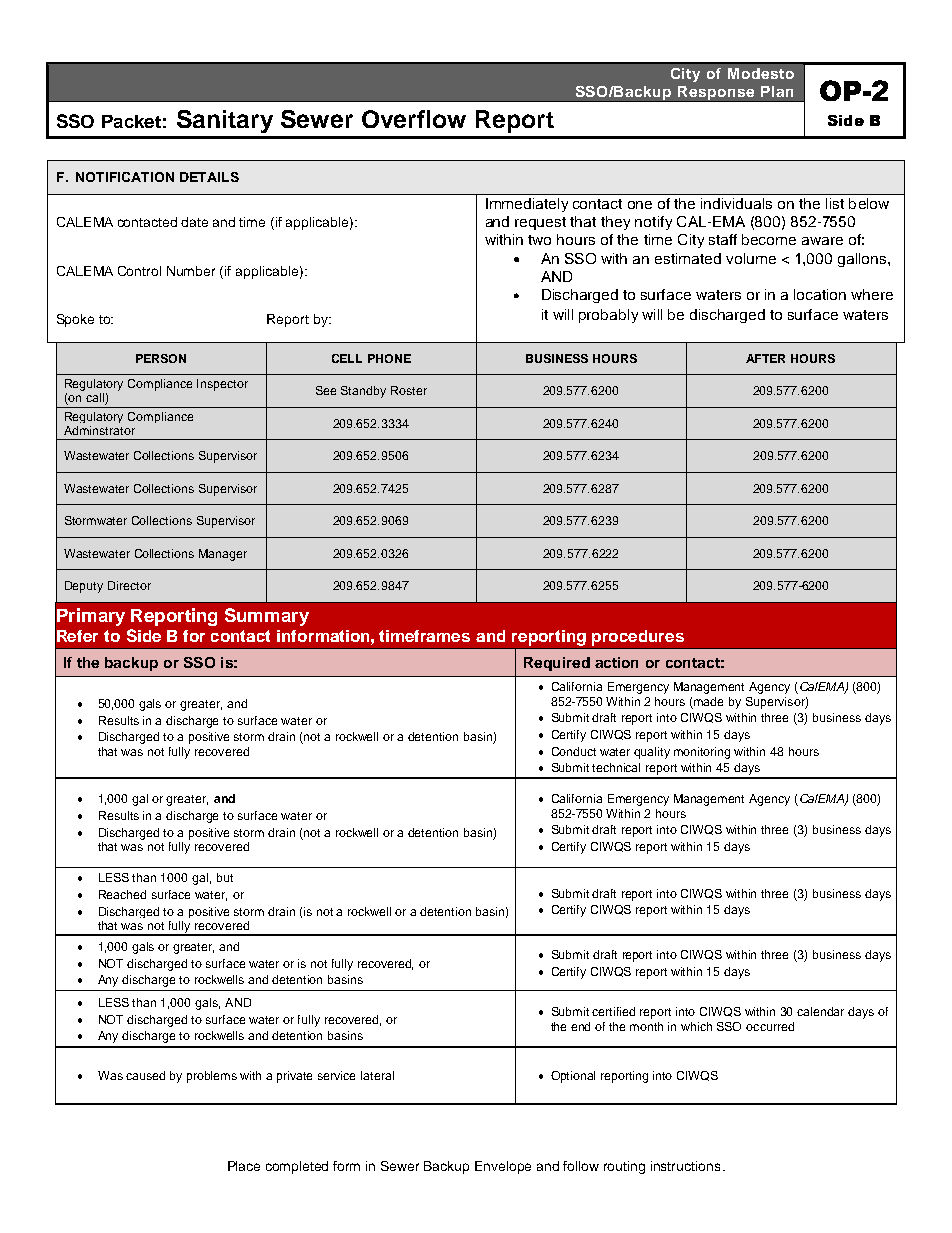 This screenshot has width=952, height=1233. What do you see at coordinates (225, 877) in the screenshot?
I see `but` at bounding box center [225, 877].
